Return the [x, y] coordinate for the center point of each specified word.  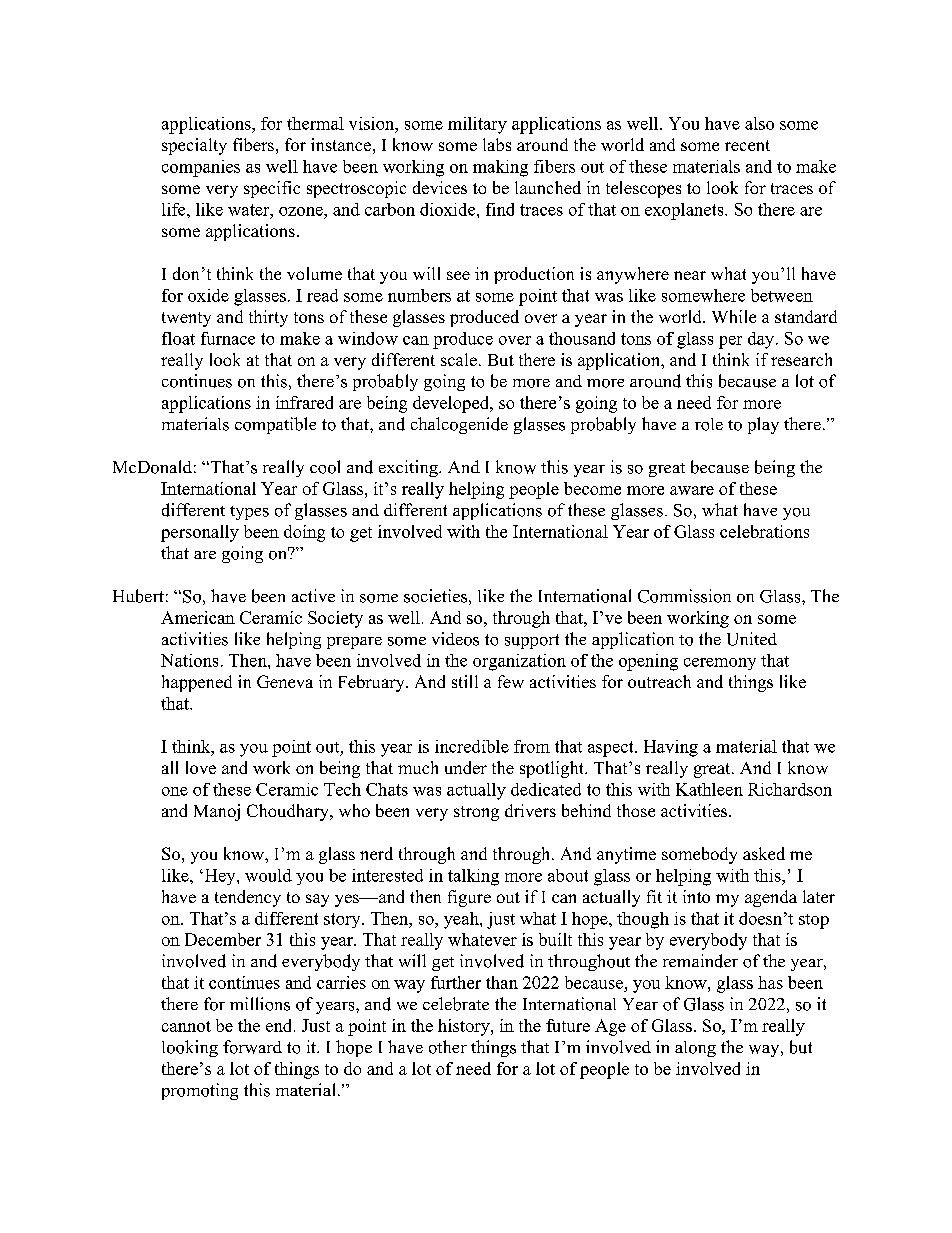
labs [497, 144]
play [763, 425]
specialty [194, 146]
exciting [409, 468]
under [466, 767]
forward [252, 1047]
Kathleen [709, 789]
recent [747, 145]
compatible [275, 425]
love [201, 767]
